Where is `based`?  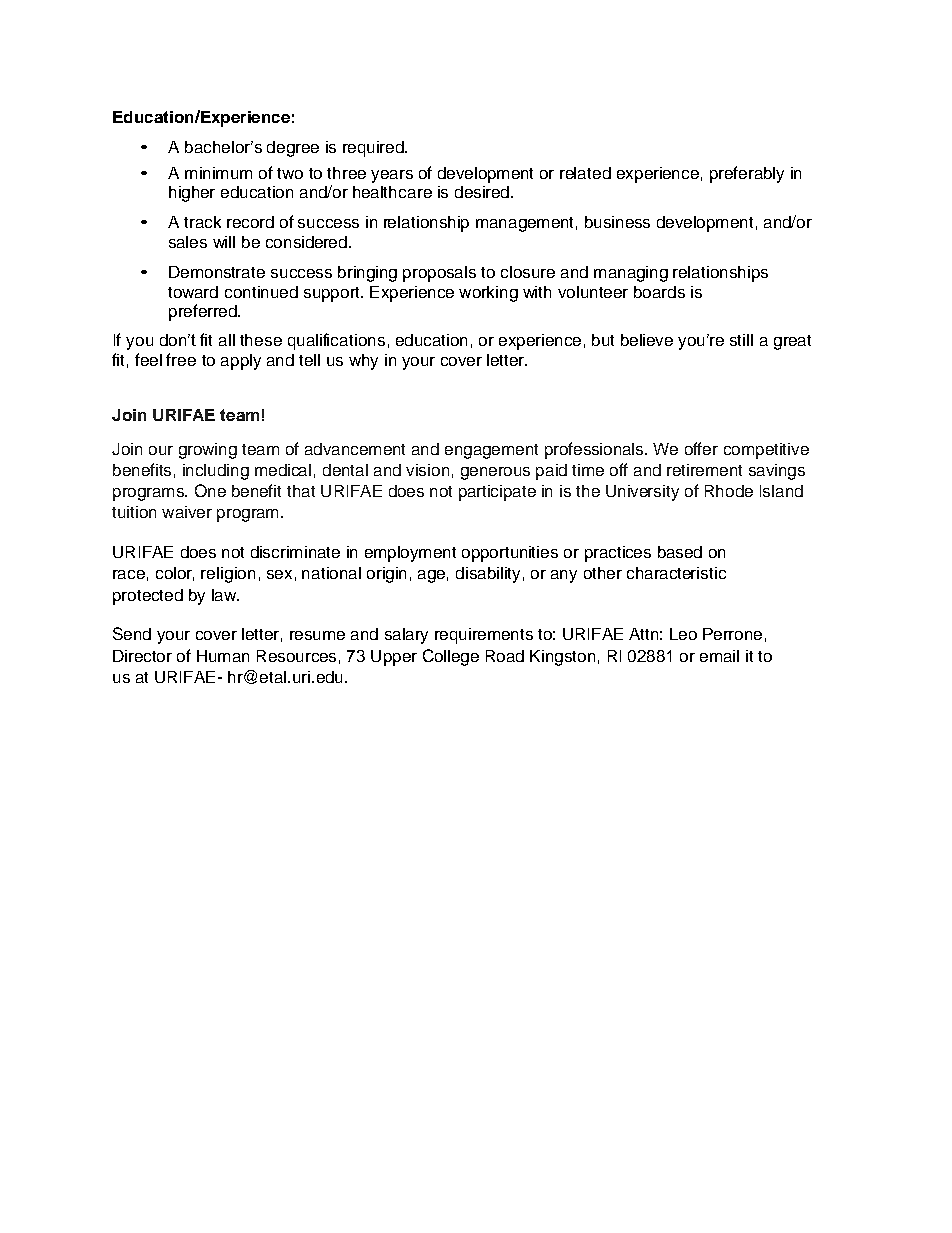
based is located at coordinates (680, 552).
